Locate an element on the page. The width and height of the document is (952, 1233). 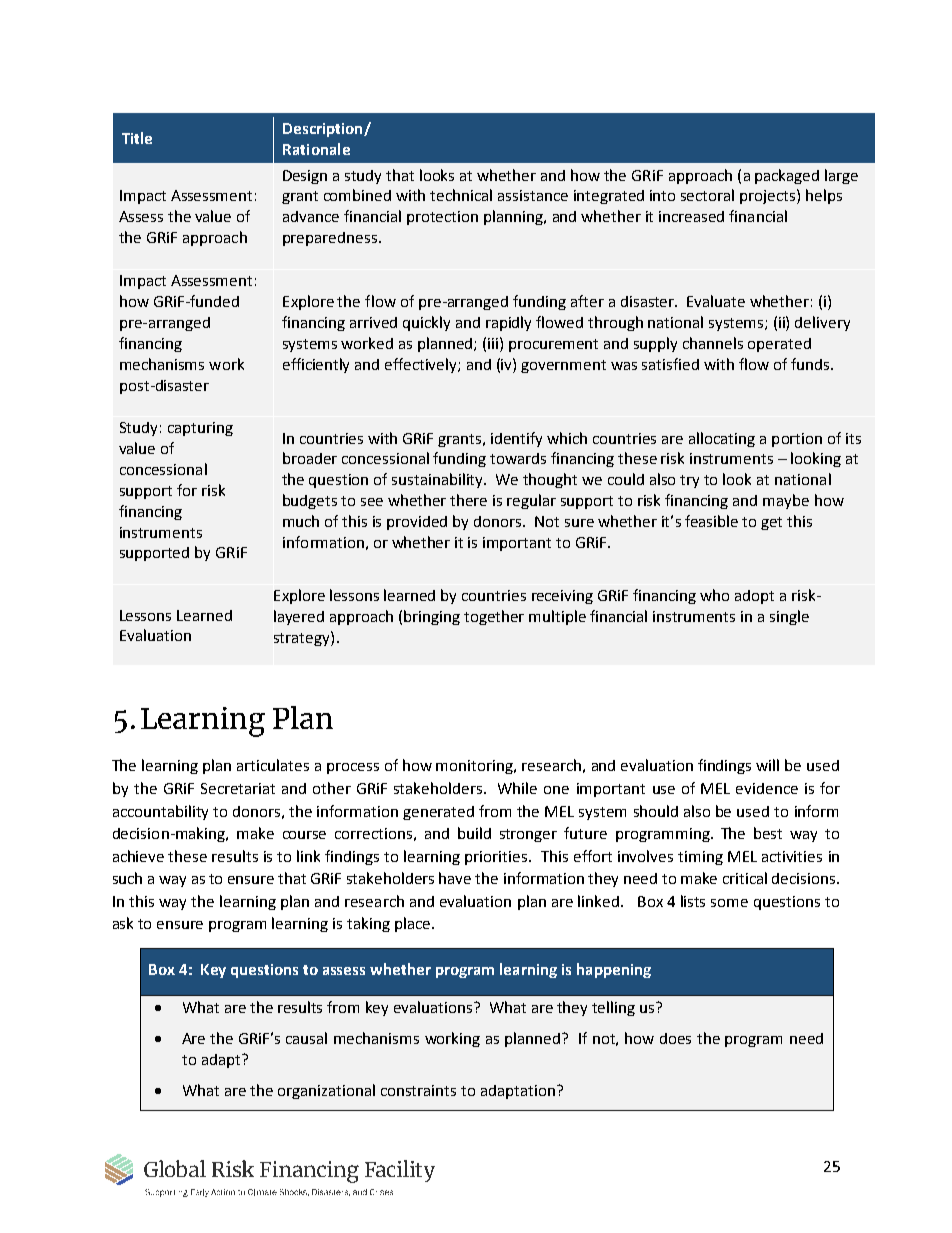
technical is located at coordinates (461, 195).
